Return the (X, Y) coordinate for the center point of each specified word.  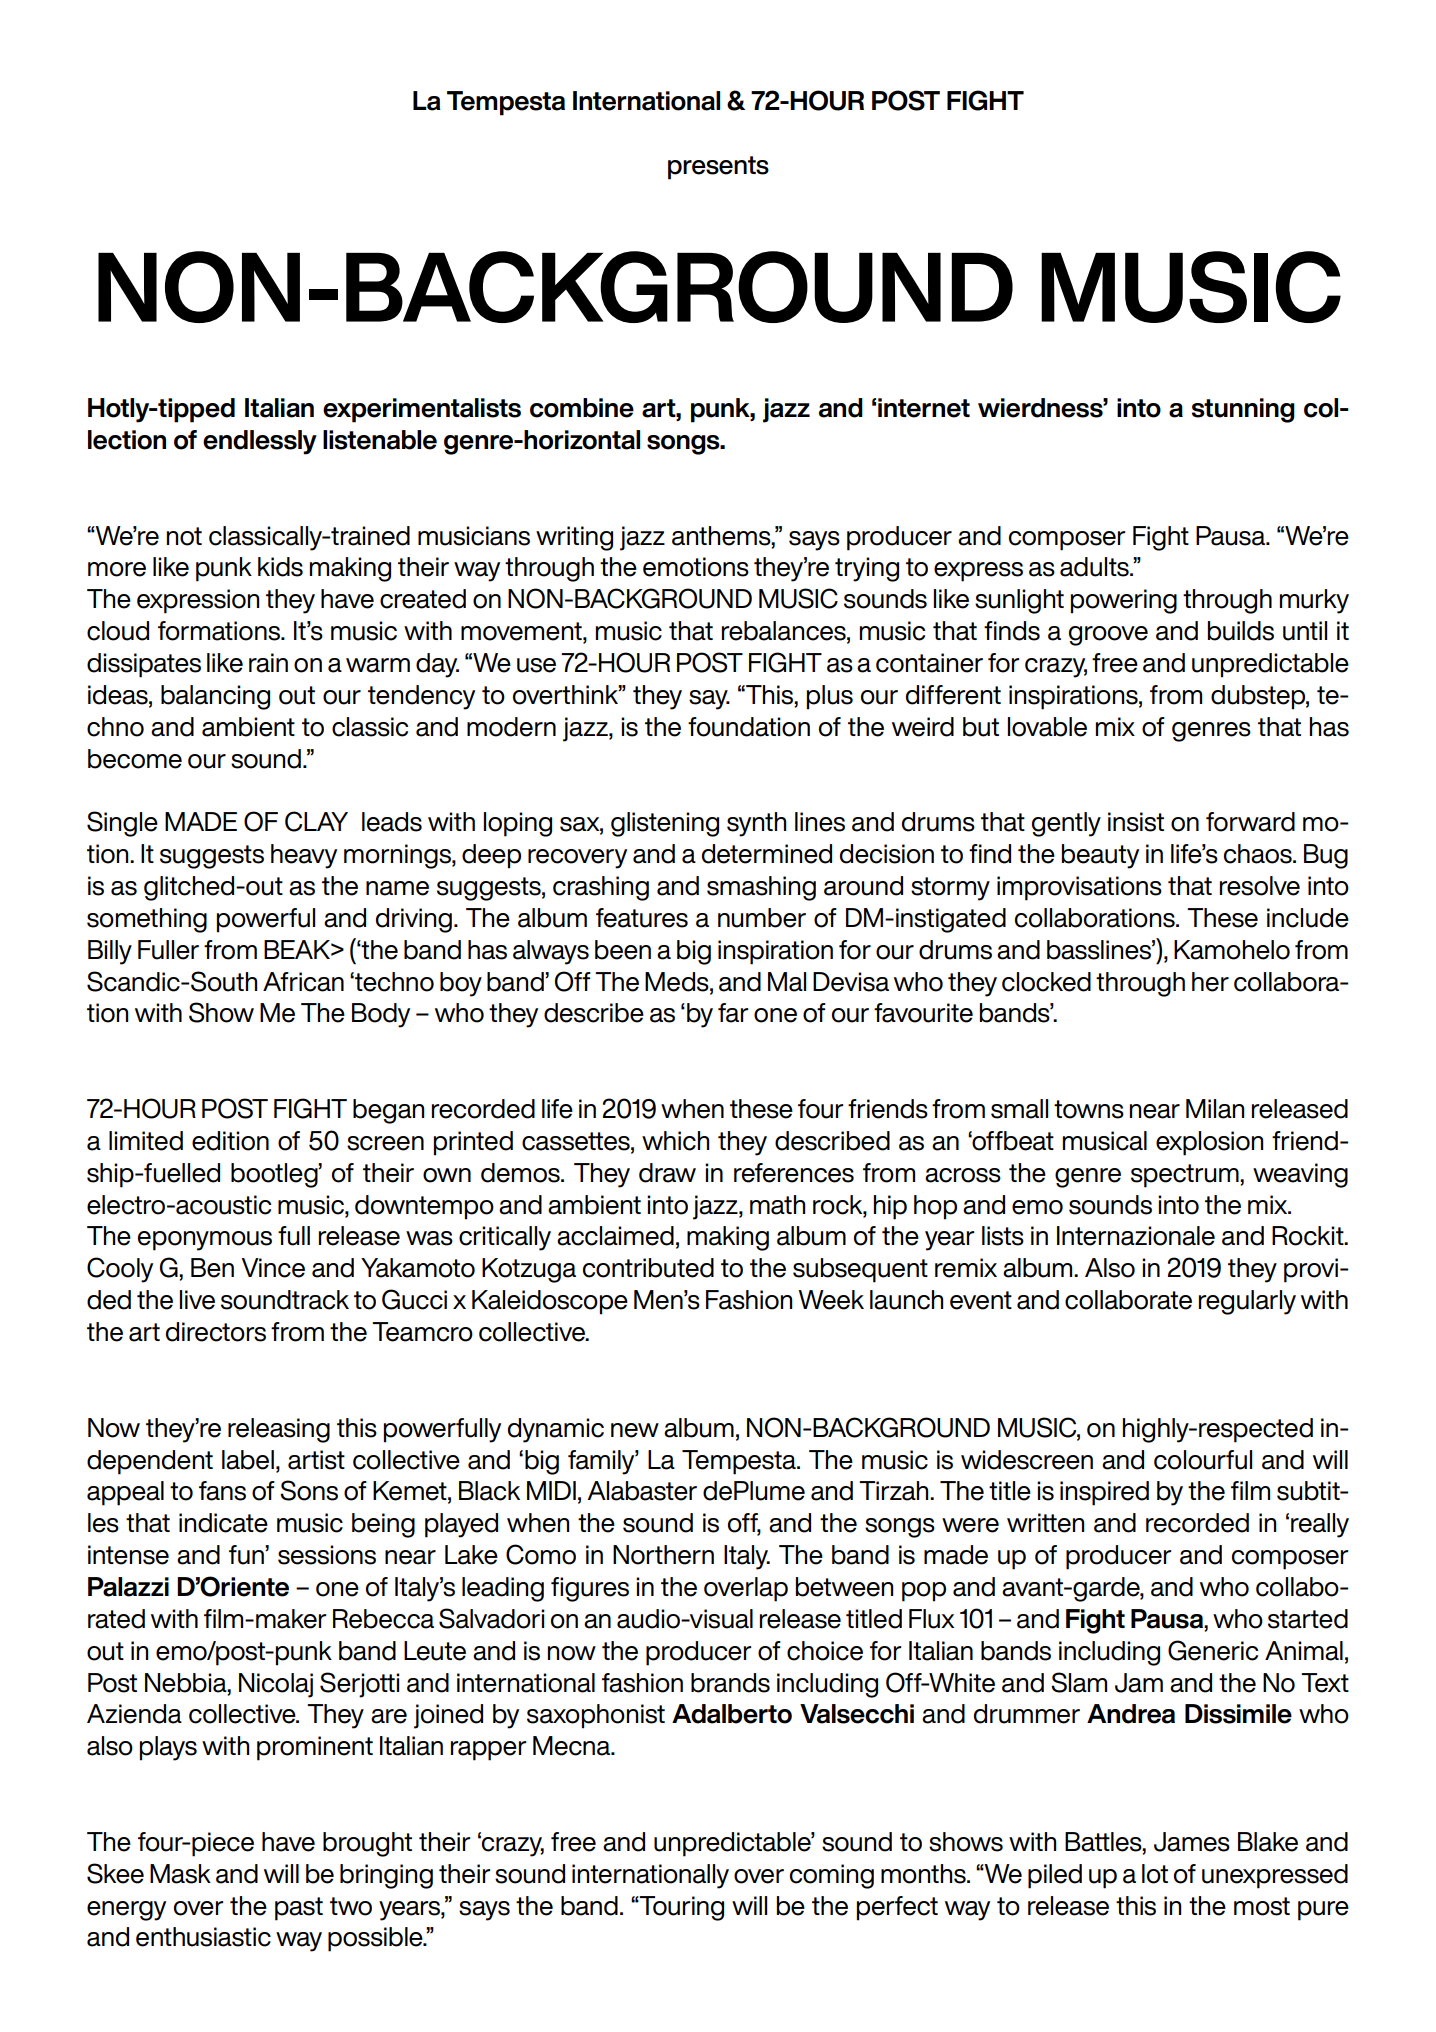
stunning (1243, 410)
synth (756, 824)
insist (1136, 822)
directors (216, 1332)
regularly (1247, 1302)
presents (718, 168)
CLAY (316, 821)
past (299, 1909)
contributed (648, 1268)
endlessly (260, 442)
